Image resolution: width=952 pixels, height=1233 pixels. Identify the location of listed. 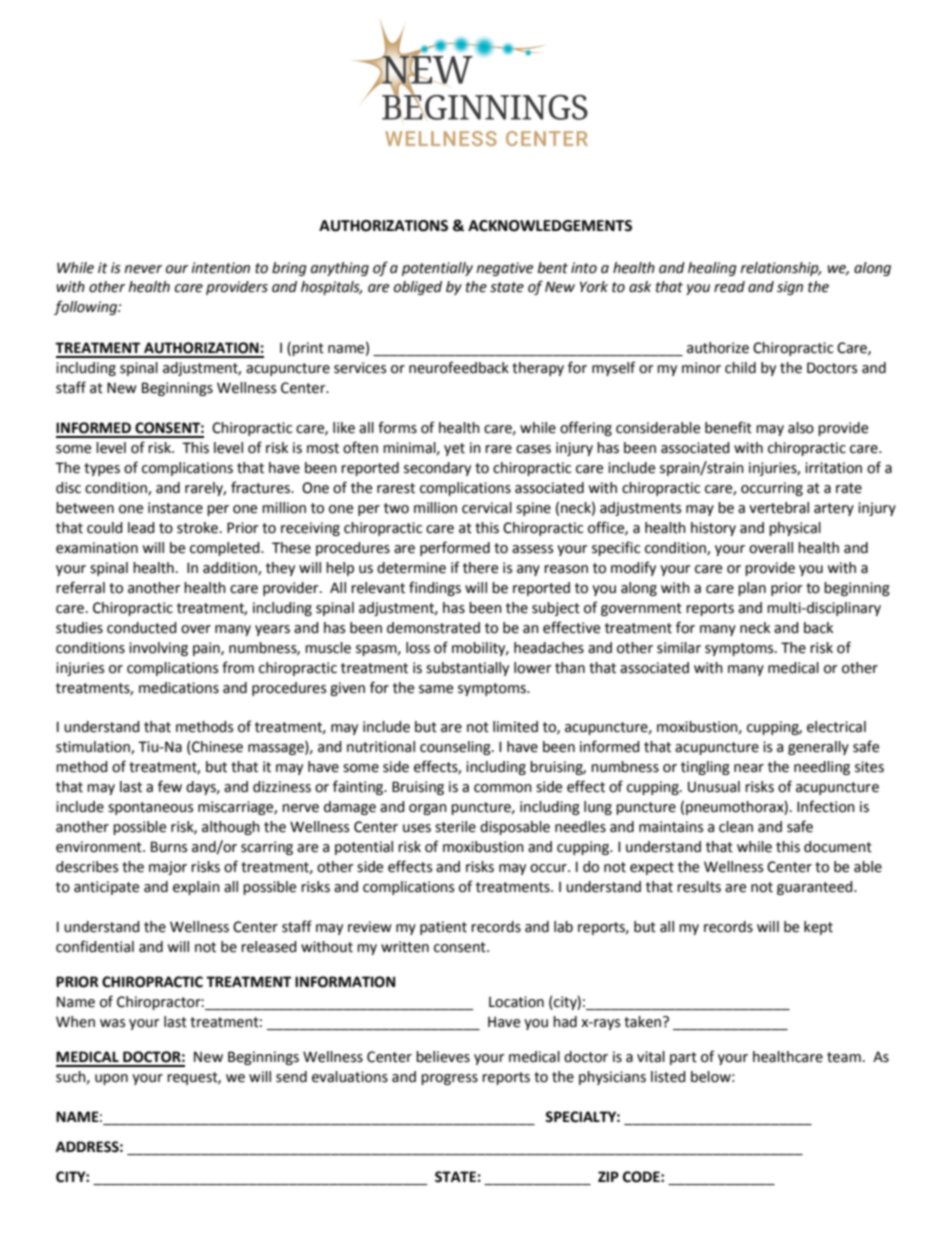
(668, 1077).
